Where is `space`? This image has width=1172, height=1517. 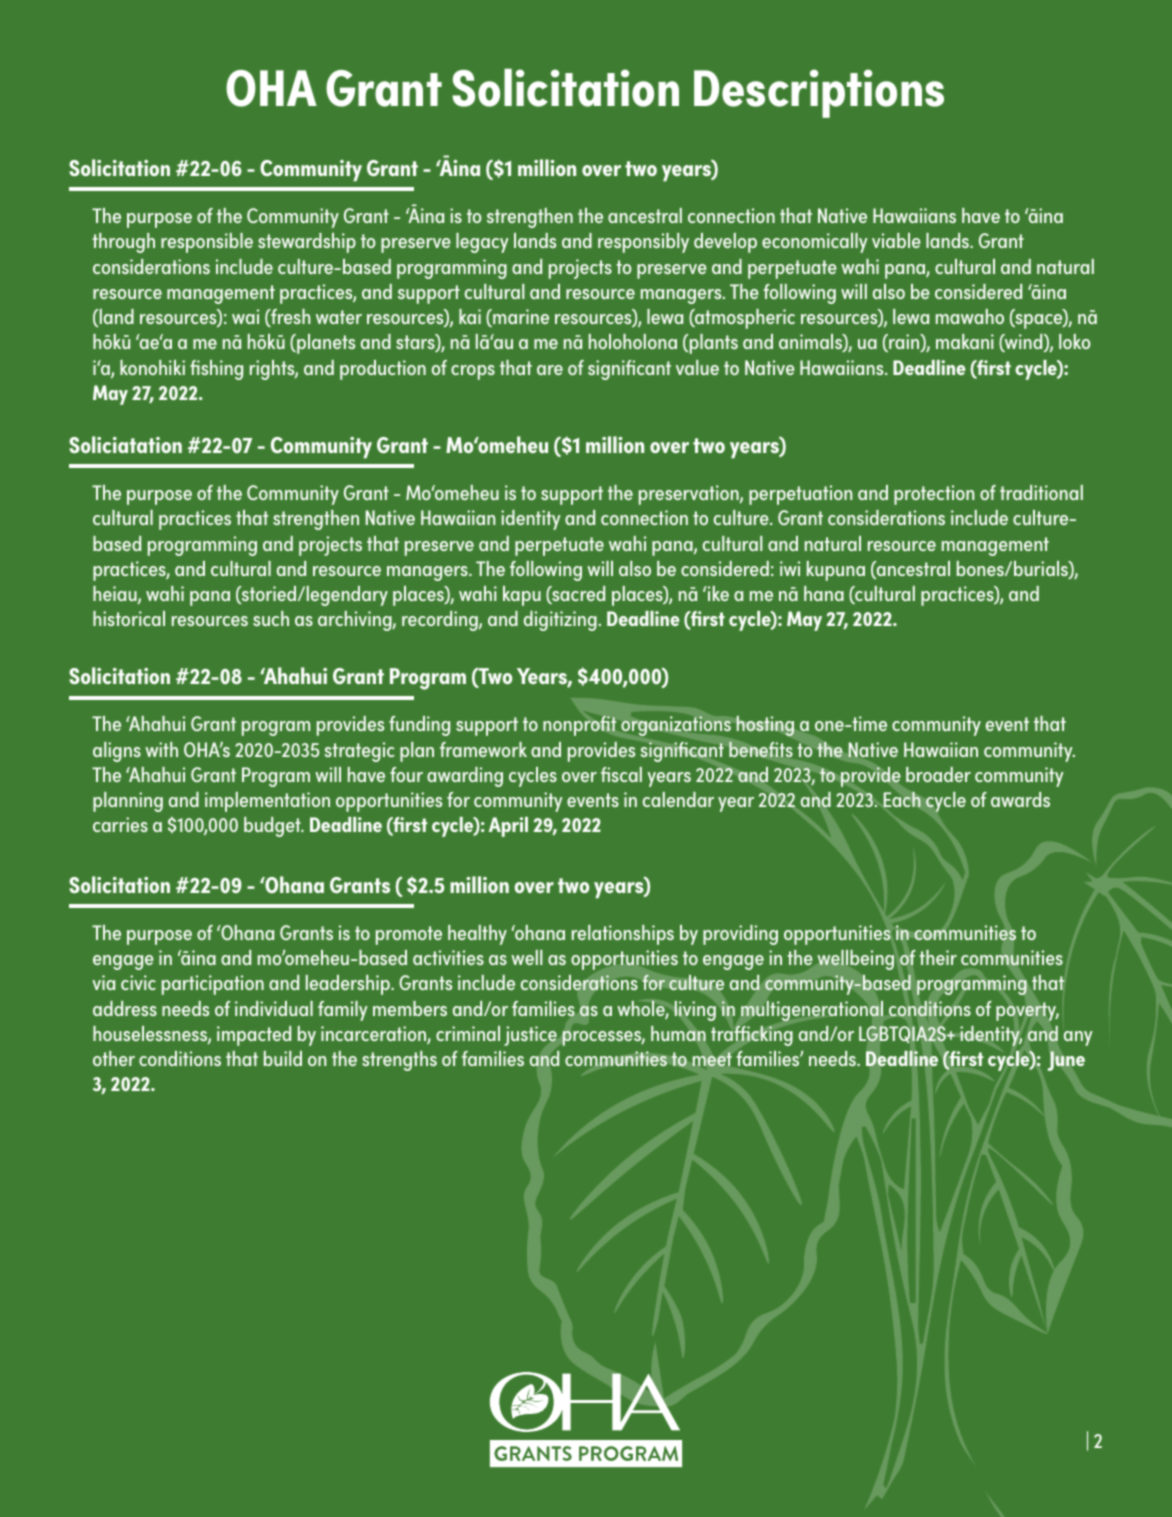
space is located at coordinates (1039, 321).
